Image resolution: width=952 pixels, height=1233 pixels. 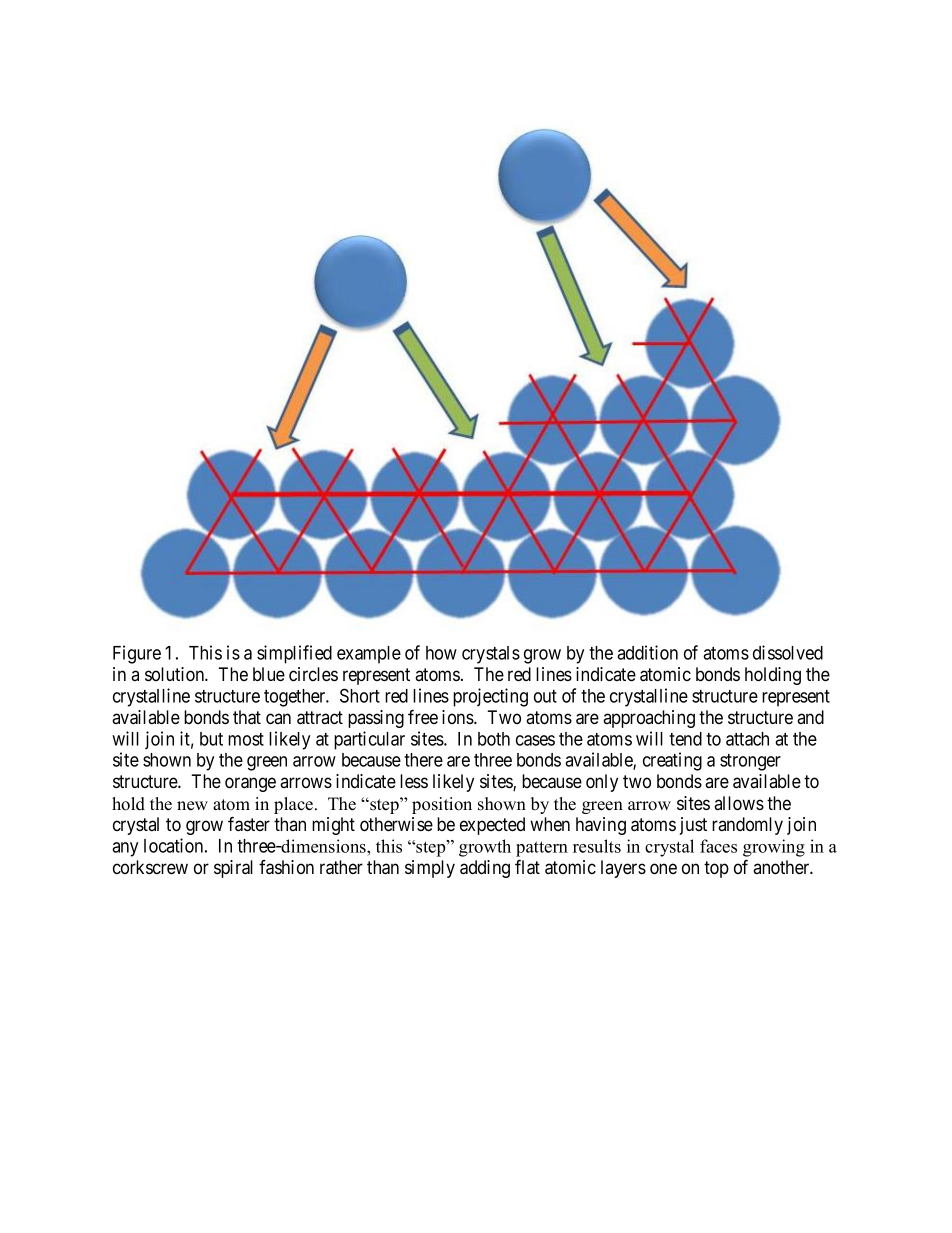 What do you see at coordinates (369, 655) in the page?
I see `example` at bounding box center [369, 655].
